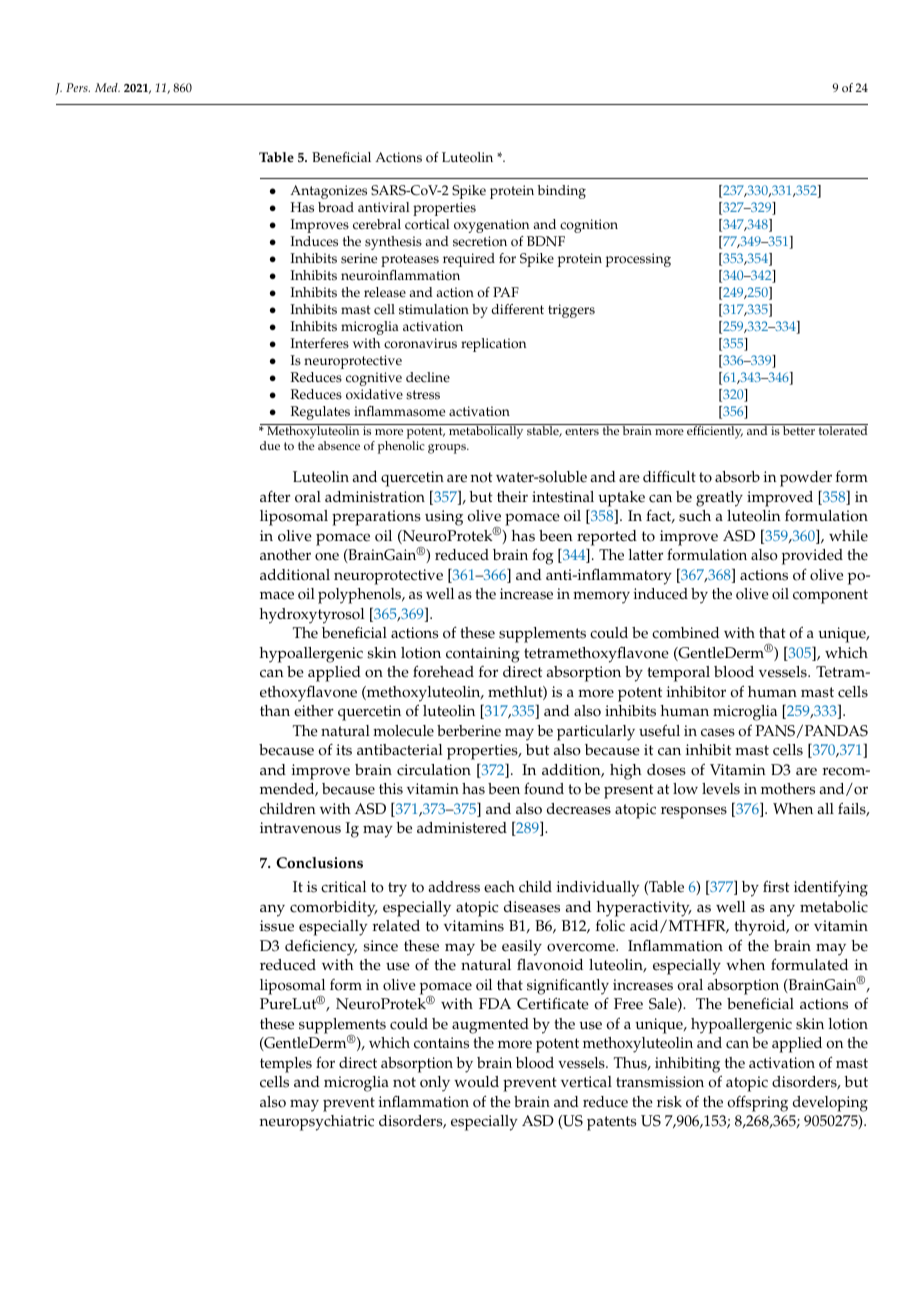 This screenshot has height=1308, width=924. What do you see at coordinates (493, 345) in the screenshot?
I see `replication` at bounding box center [493, 345].
